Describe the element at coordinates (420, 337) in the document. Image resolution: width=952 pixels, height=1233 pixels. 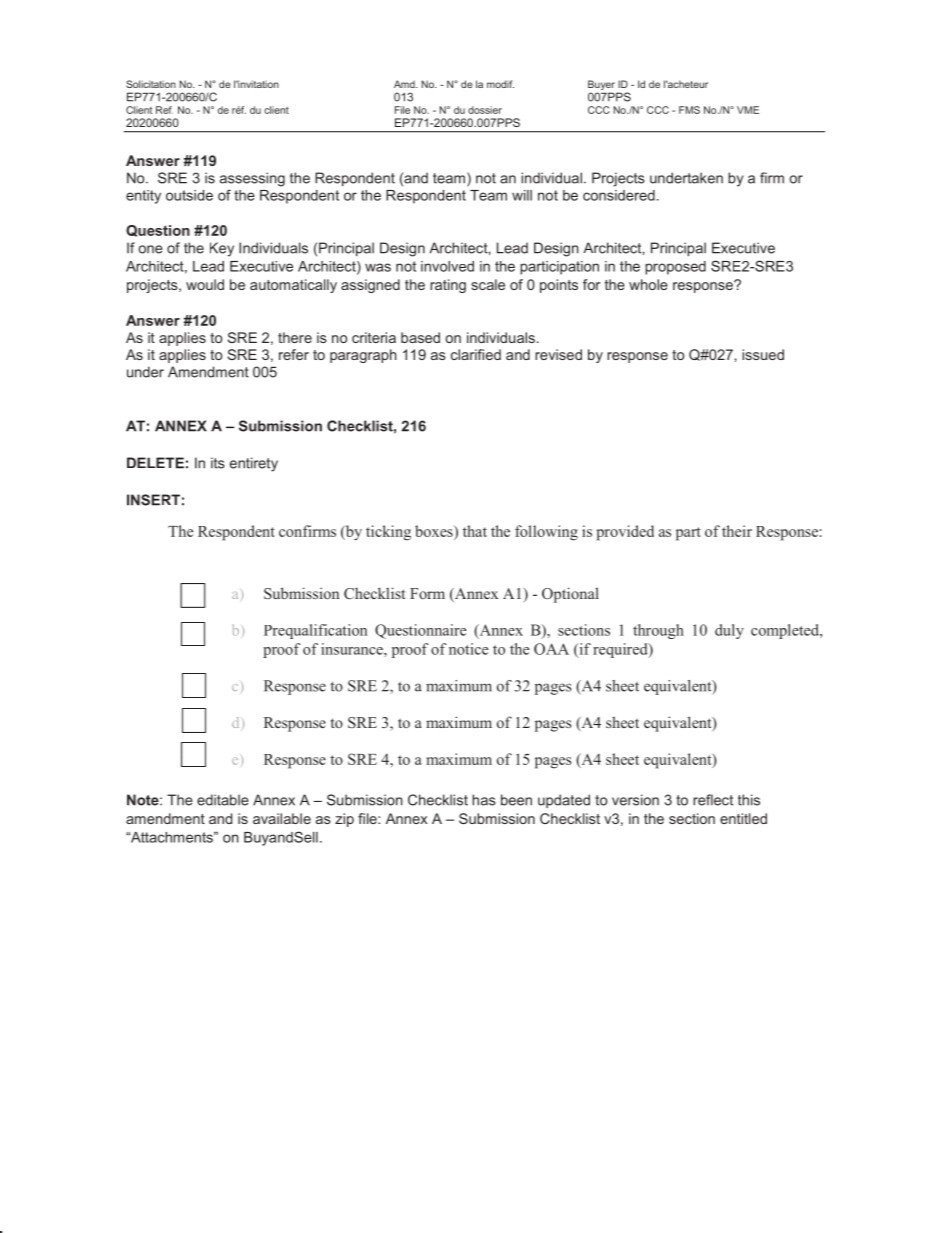
I see `based` at that location.
